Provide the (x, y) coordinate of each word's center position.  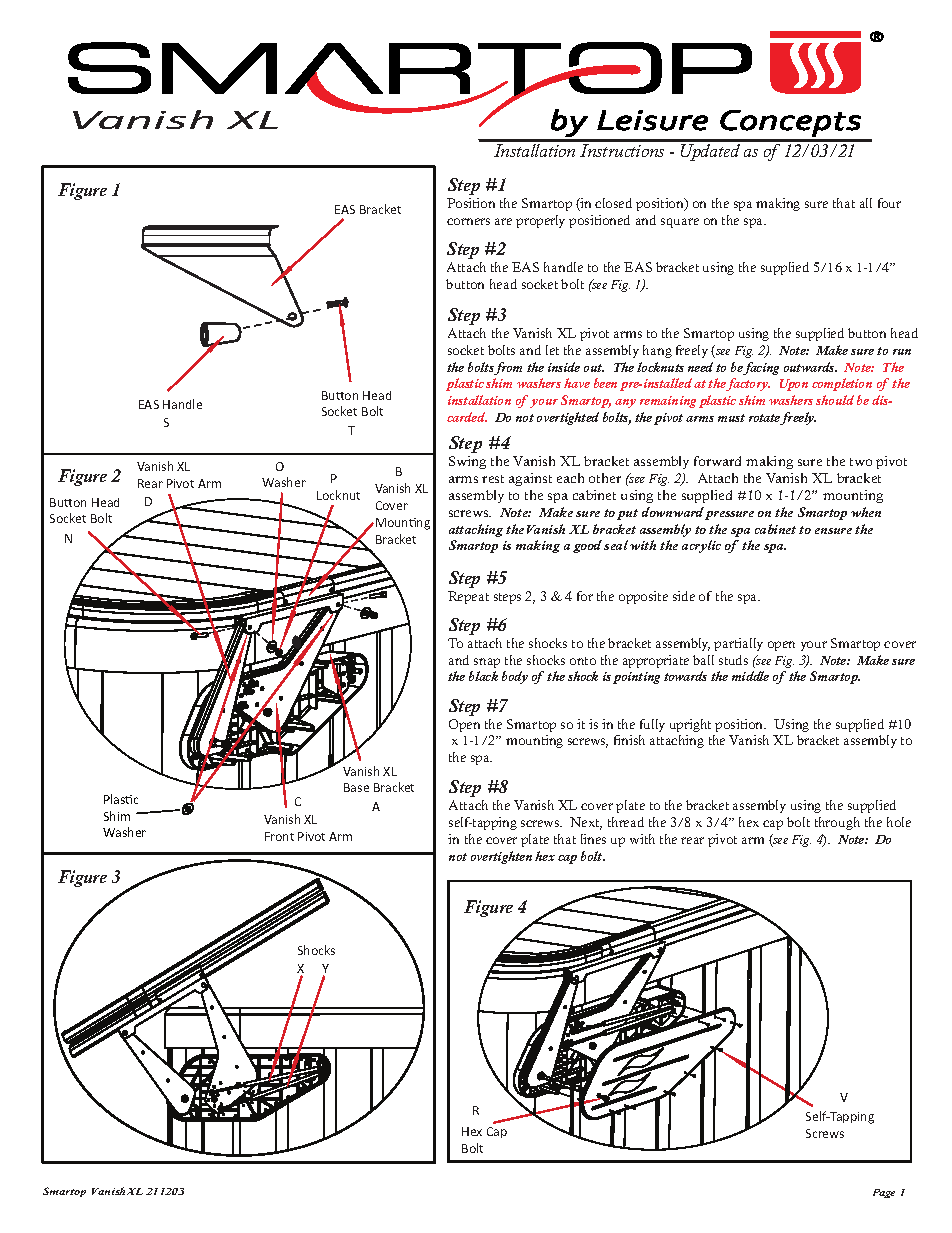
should (835, 400)
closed (613, 203)
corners (468, 221)
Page (884, 1193)
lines (593, 839)
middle (750, 676)
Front (279, 836)
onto (583, 661)
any (625, 403)
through (837, 823)
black (483, 676)
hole (899, 822)
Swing (467, 462)
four (889, 203)
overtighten (501, 857)
